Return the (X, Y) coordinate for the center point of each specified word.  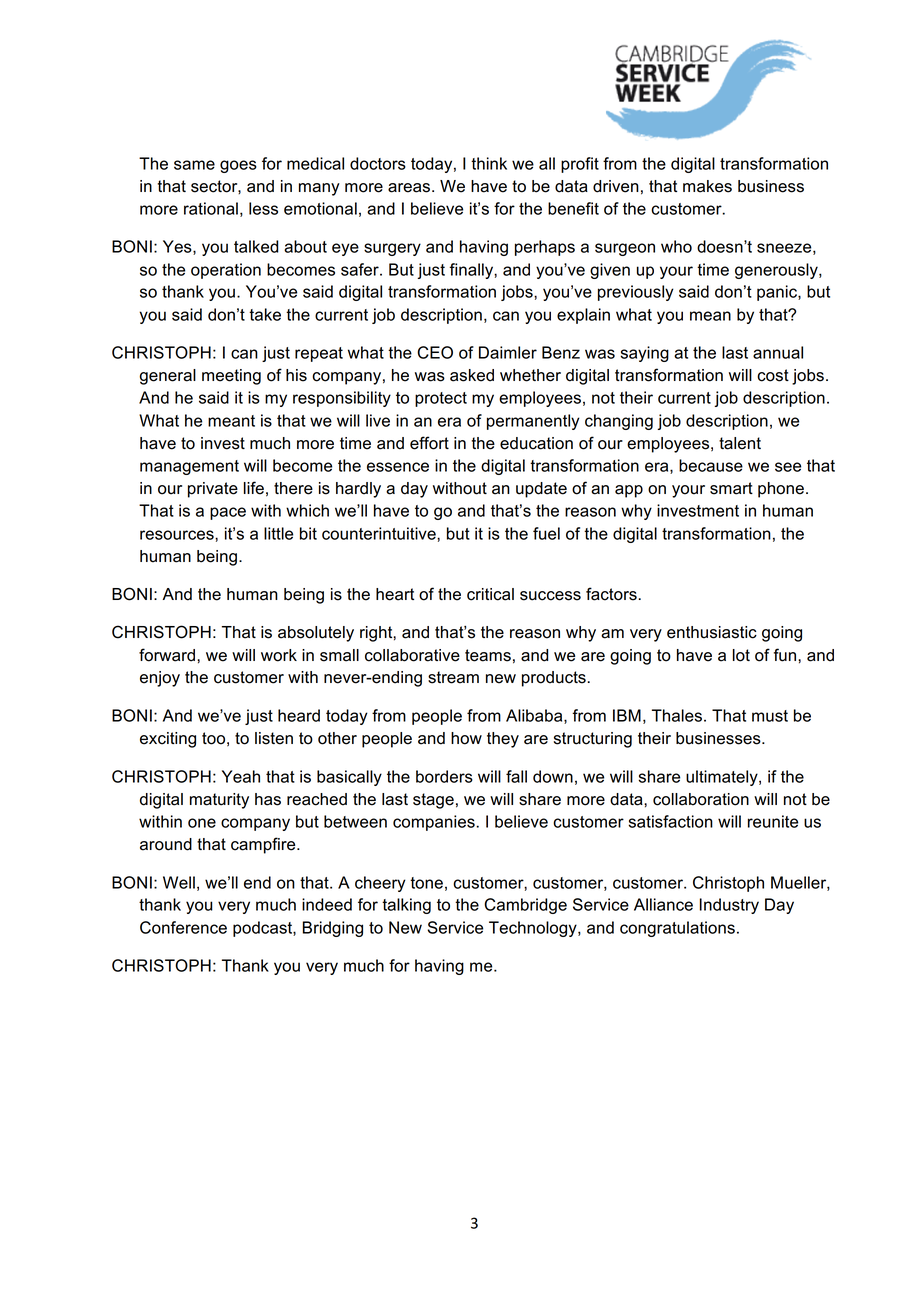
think (489, 163)
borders (444, 776)
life (254, 488)
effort (429, 443)
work (279, 655)
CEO (435, 352)
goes (238, 166)
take (265, 314)
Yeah (241, 776)
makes (707, 186)
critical (490, 594)
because (711, 465)
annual (778, 352)
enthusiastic (712, 632)
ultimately (723, 778)
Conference (183, 927)
